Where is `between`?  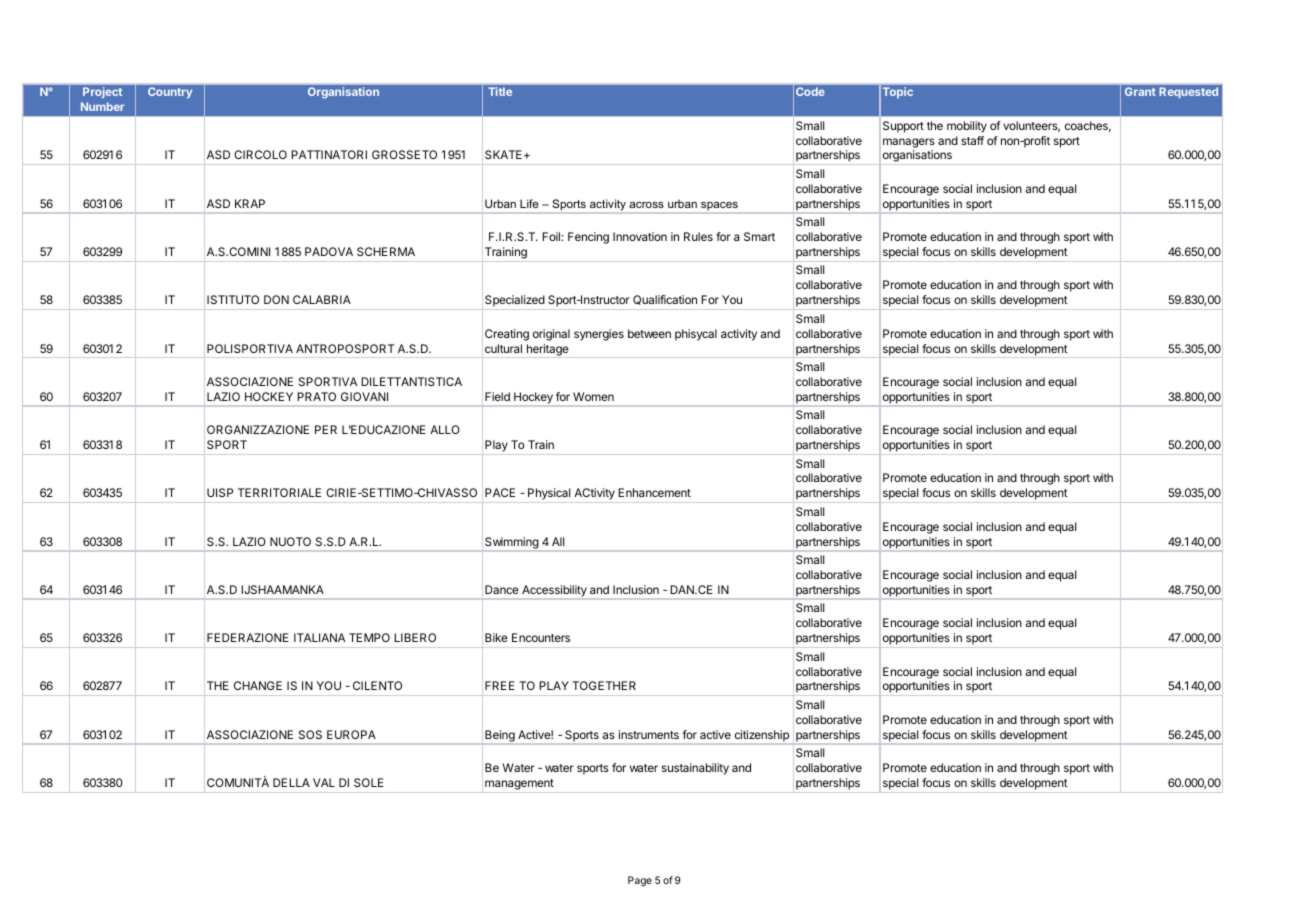
between is located at coordinates (649, 333).
